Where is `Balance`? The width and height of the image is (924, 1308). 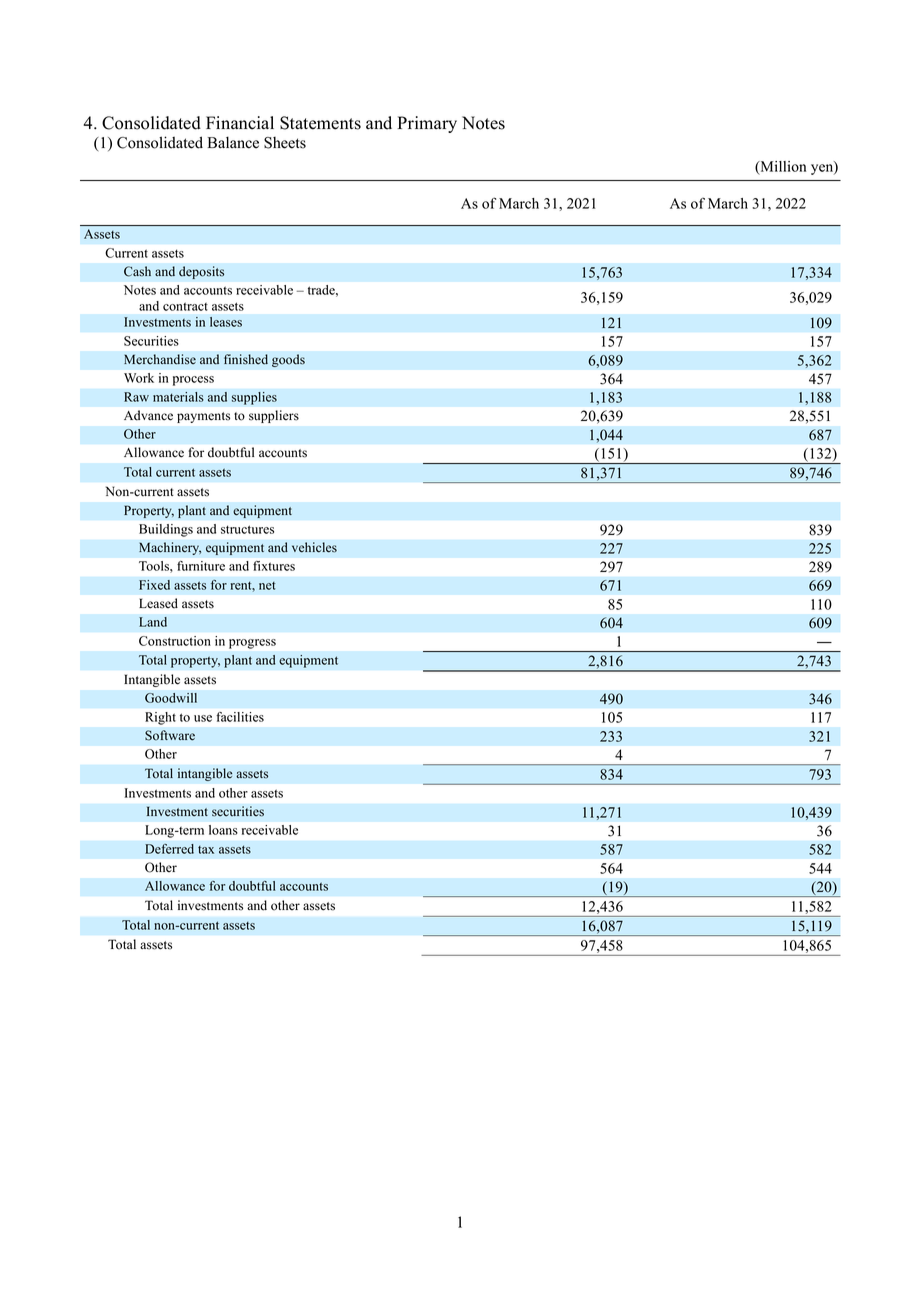 Balance is located at coordinates (233, 142).
